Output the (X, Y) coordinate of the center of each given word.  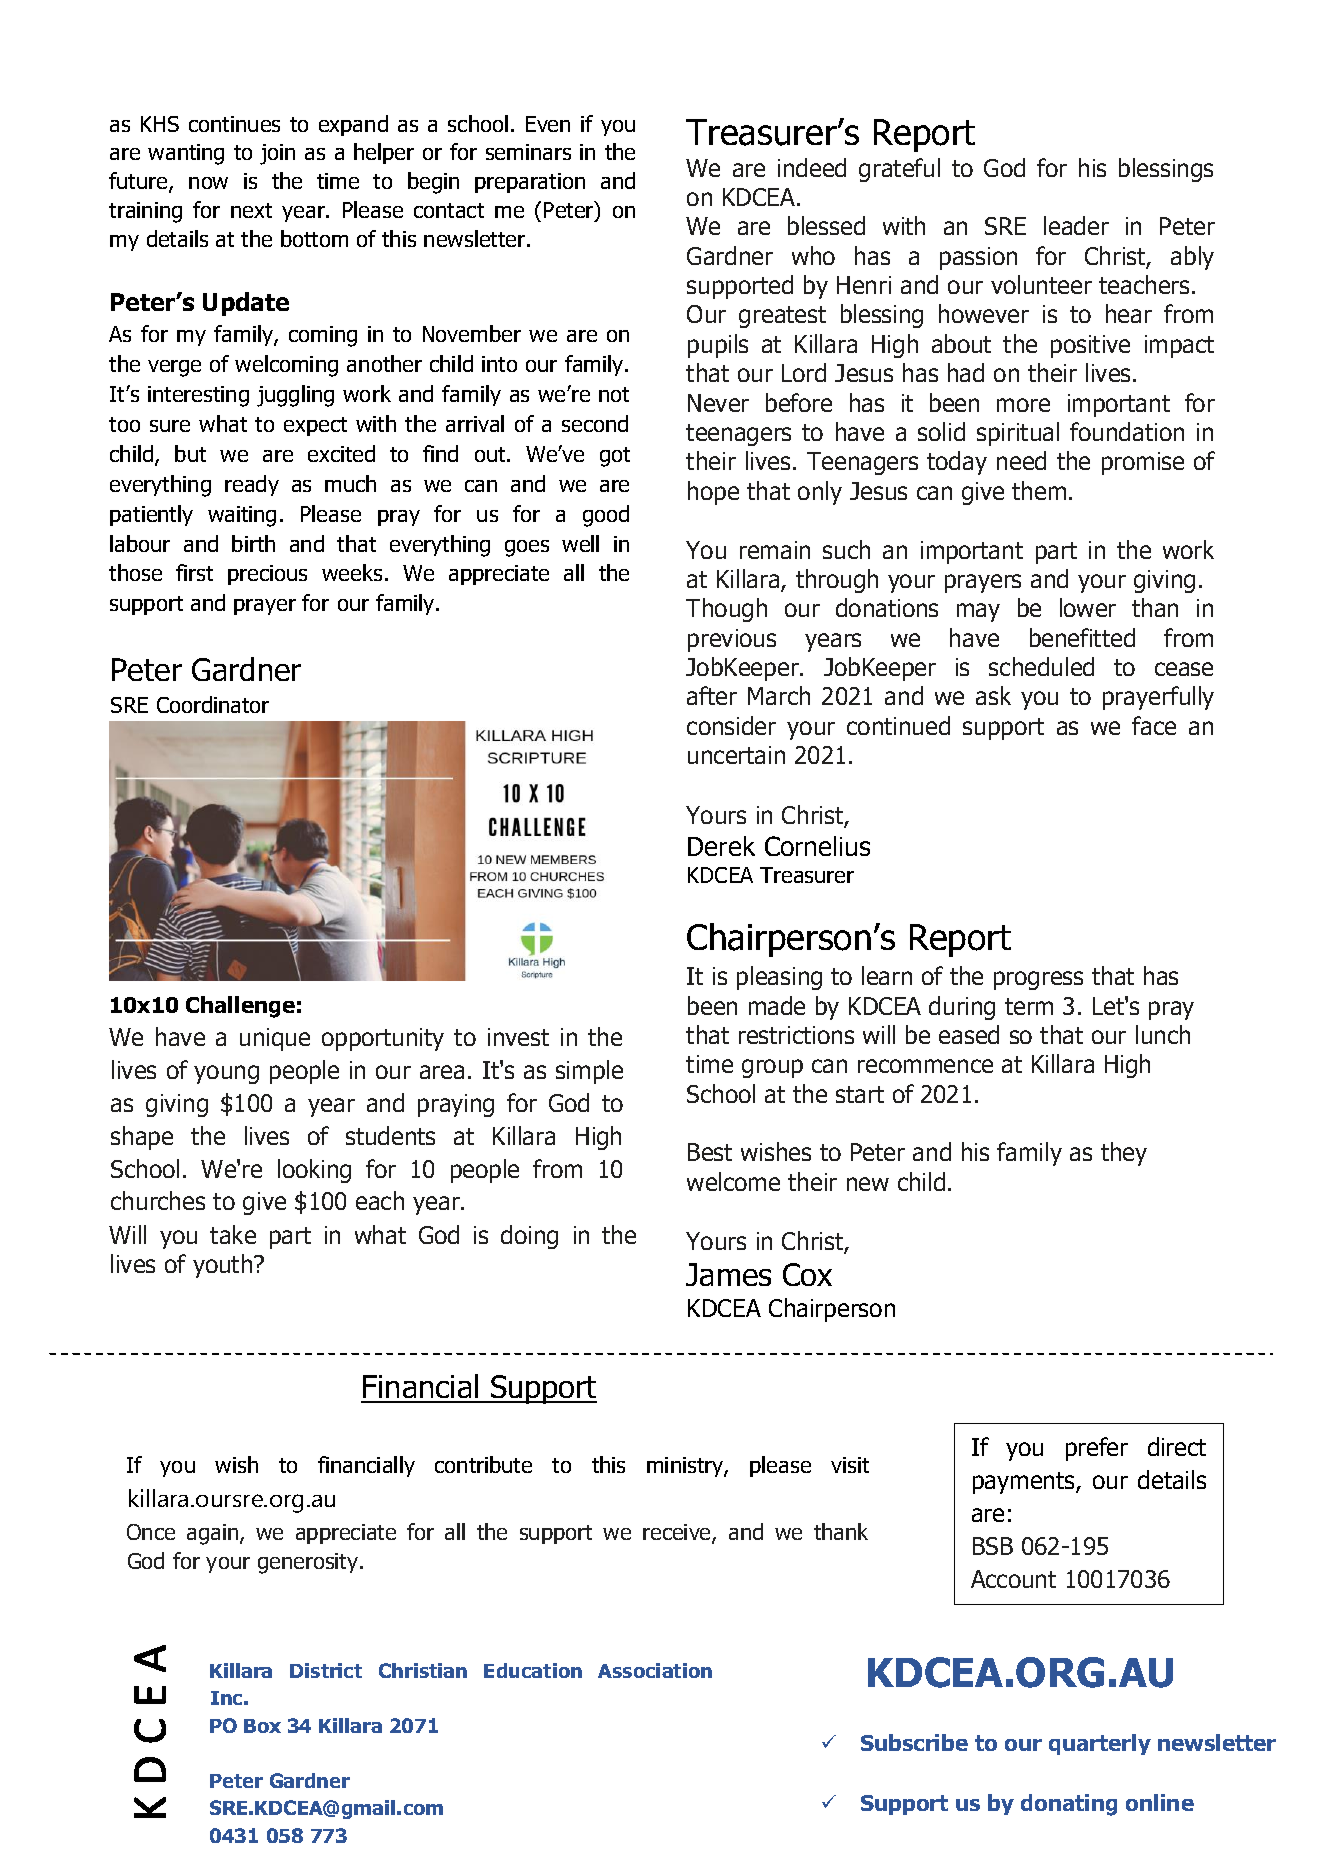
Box (262, 1726)
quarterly (1100, 1744)
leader (1076, 225)
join (277, 154)
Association (655, 1670)
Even (548, 124)
